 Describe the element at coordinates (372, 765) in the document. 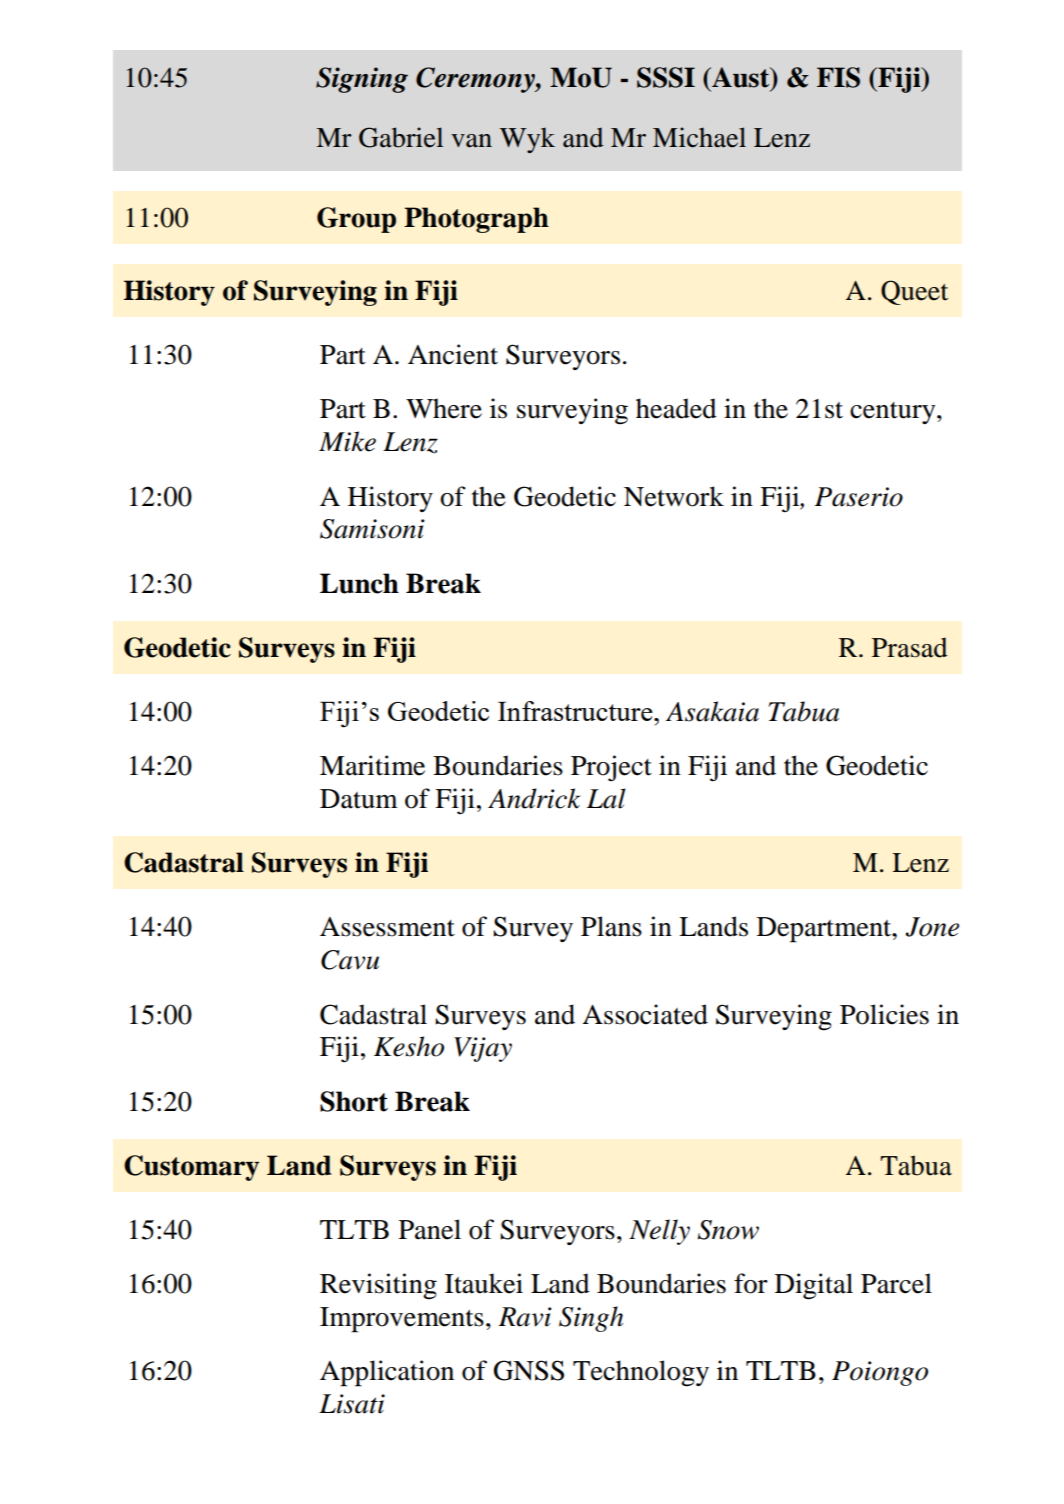

I see `Maritime` at that location.
